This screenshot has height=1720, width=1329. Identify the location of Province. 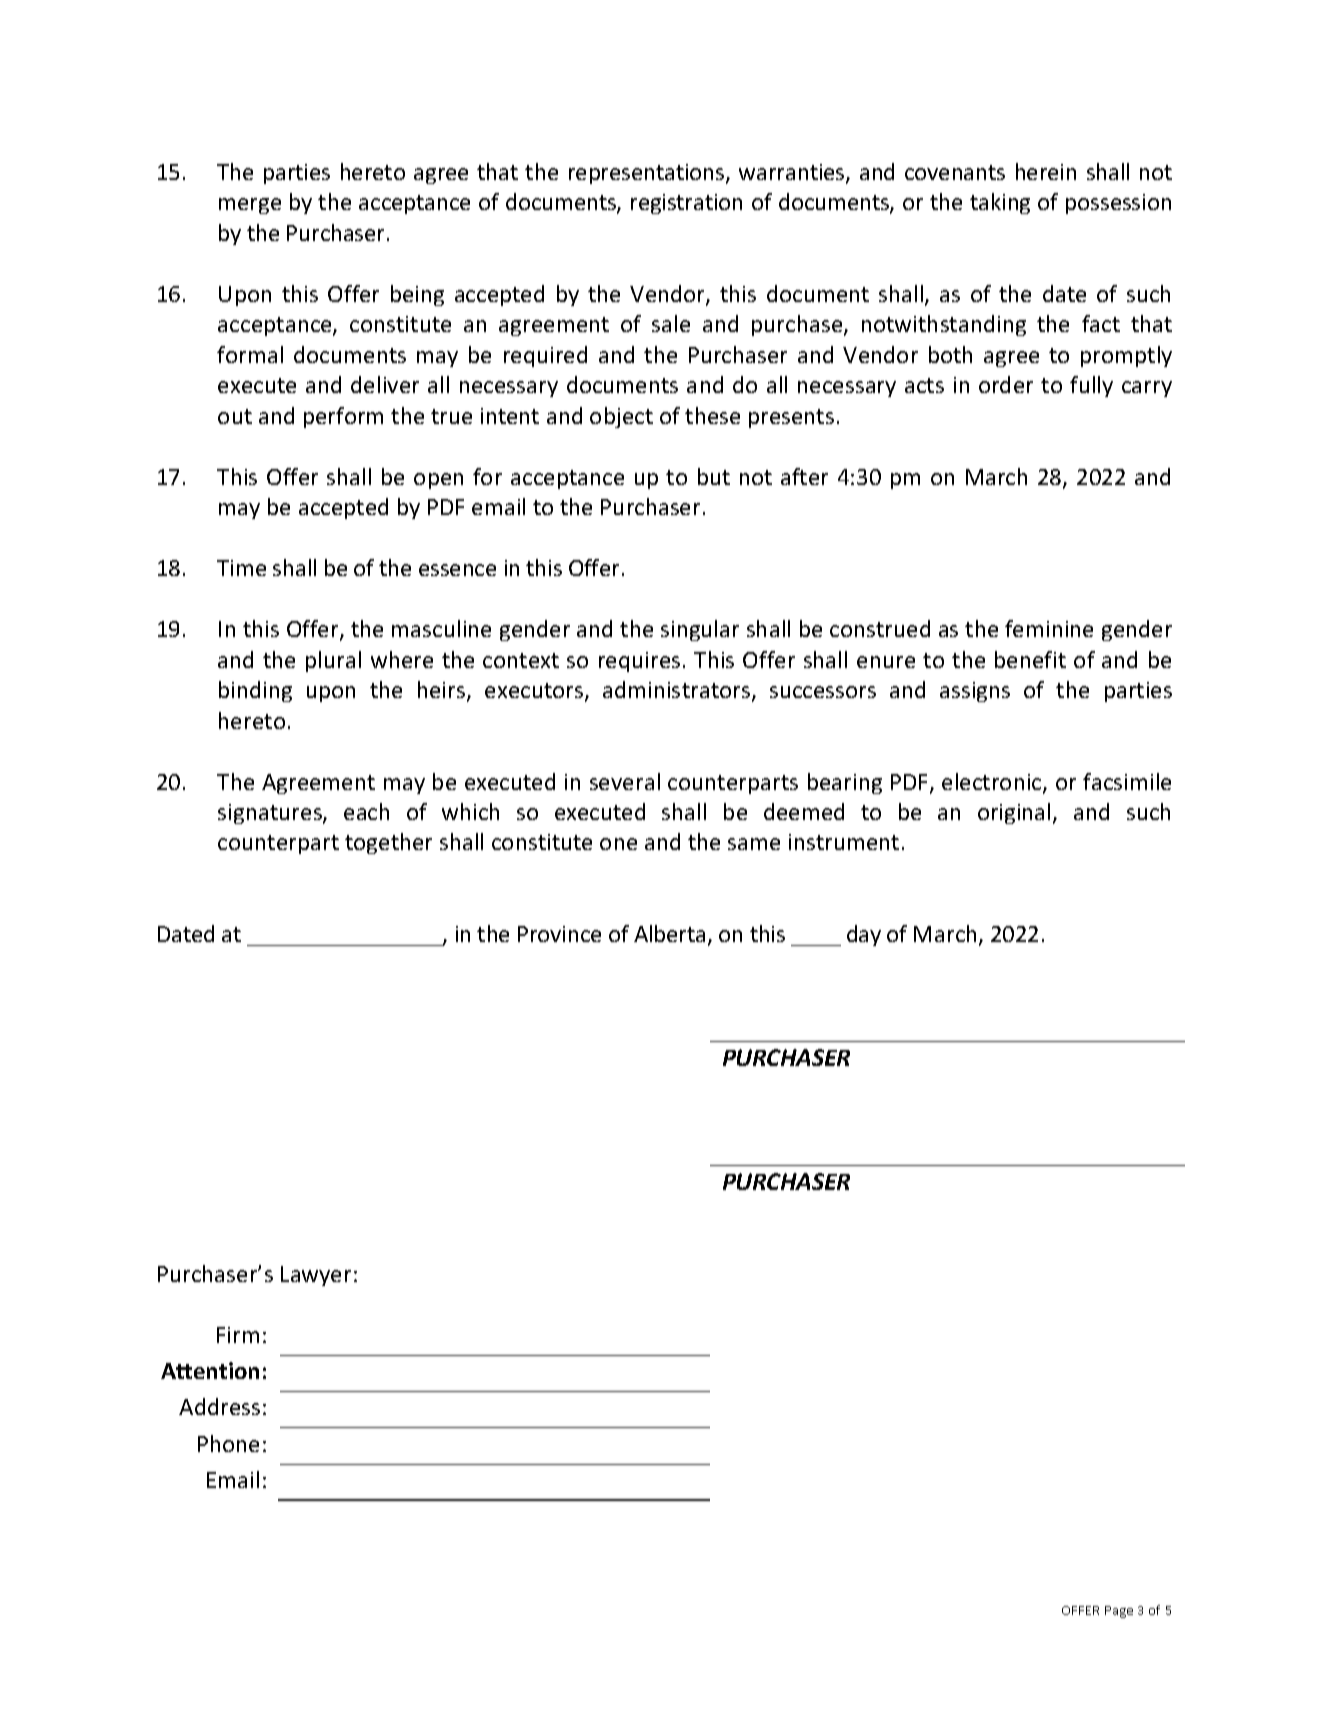
(559, 934).
